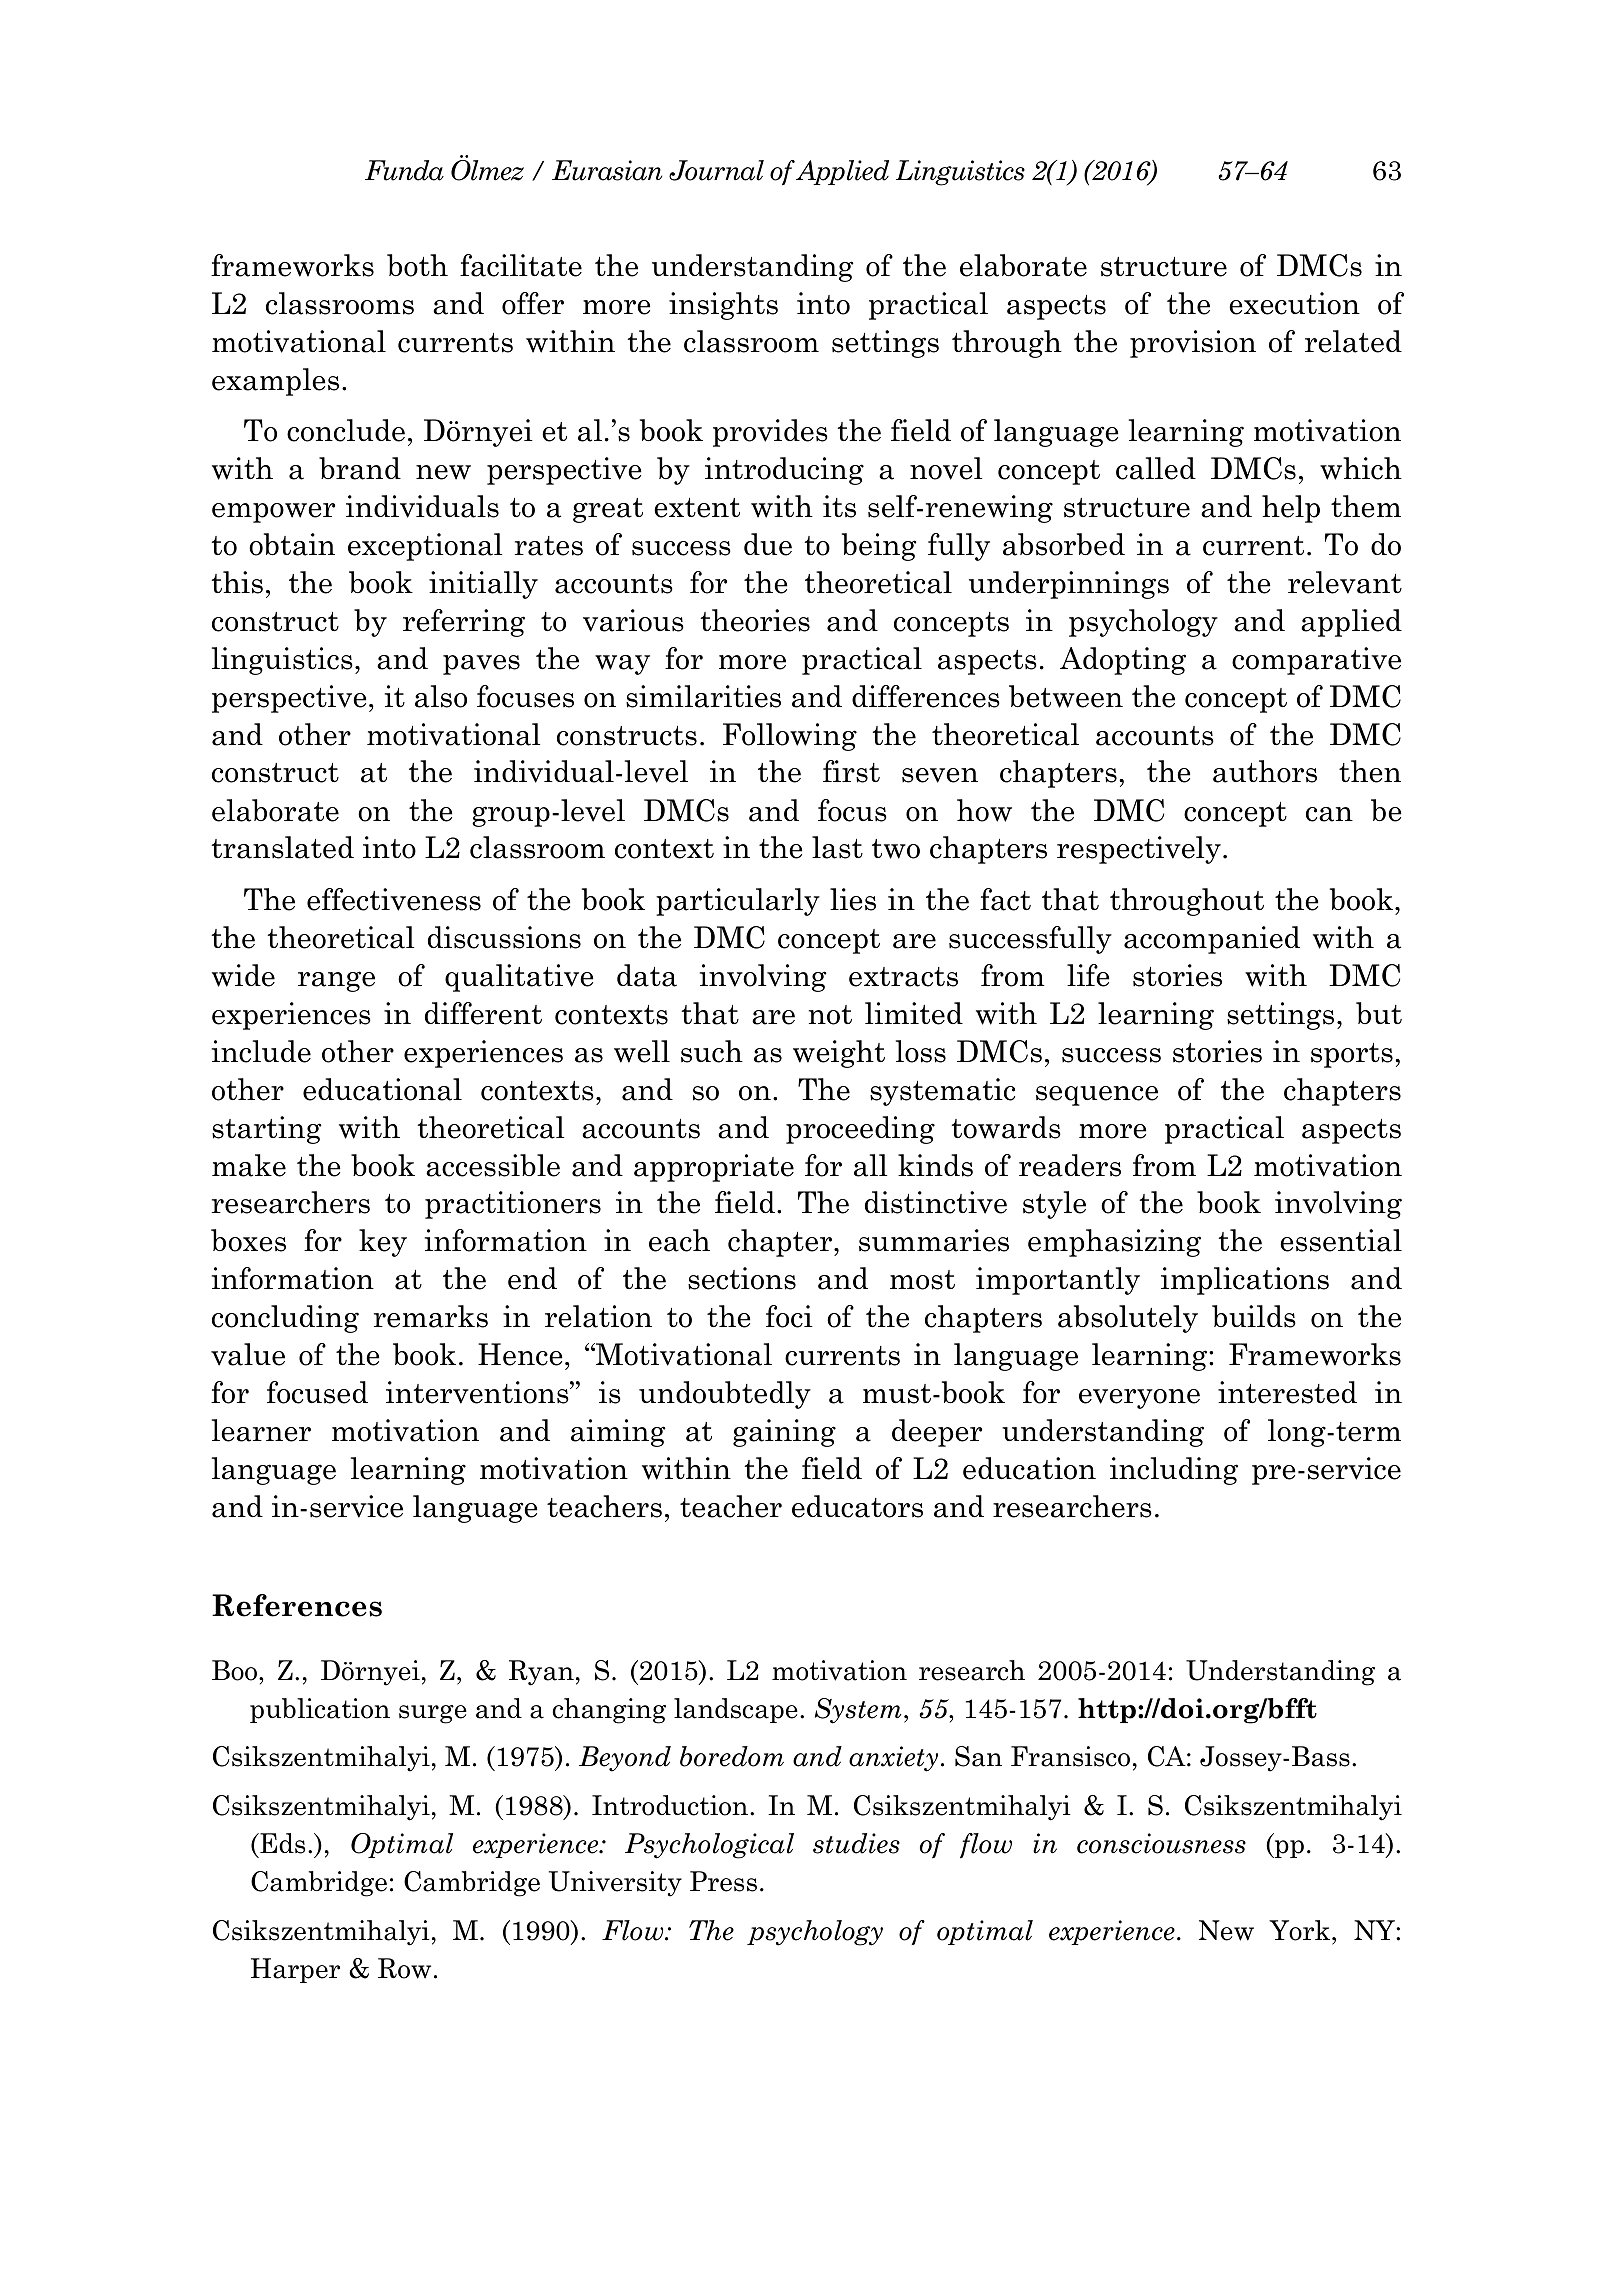 The width and height of the screenshot is (1613, 2282). What do you see at coordinates (404, 1968) in the screenshot?
I see `Row` at bounding box center [404, 1968].
